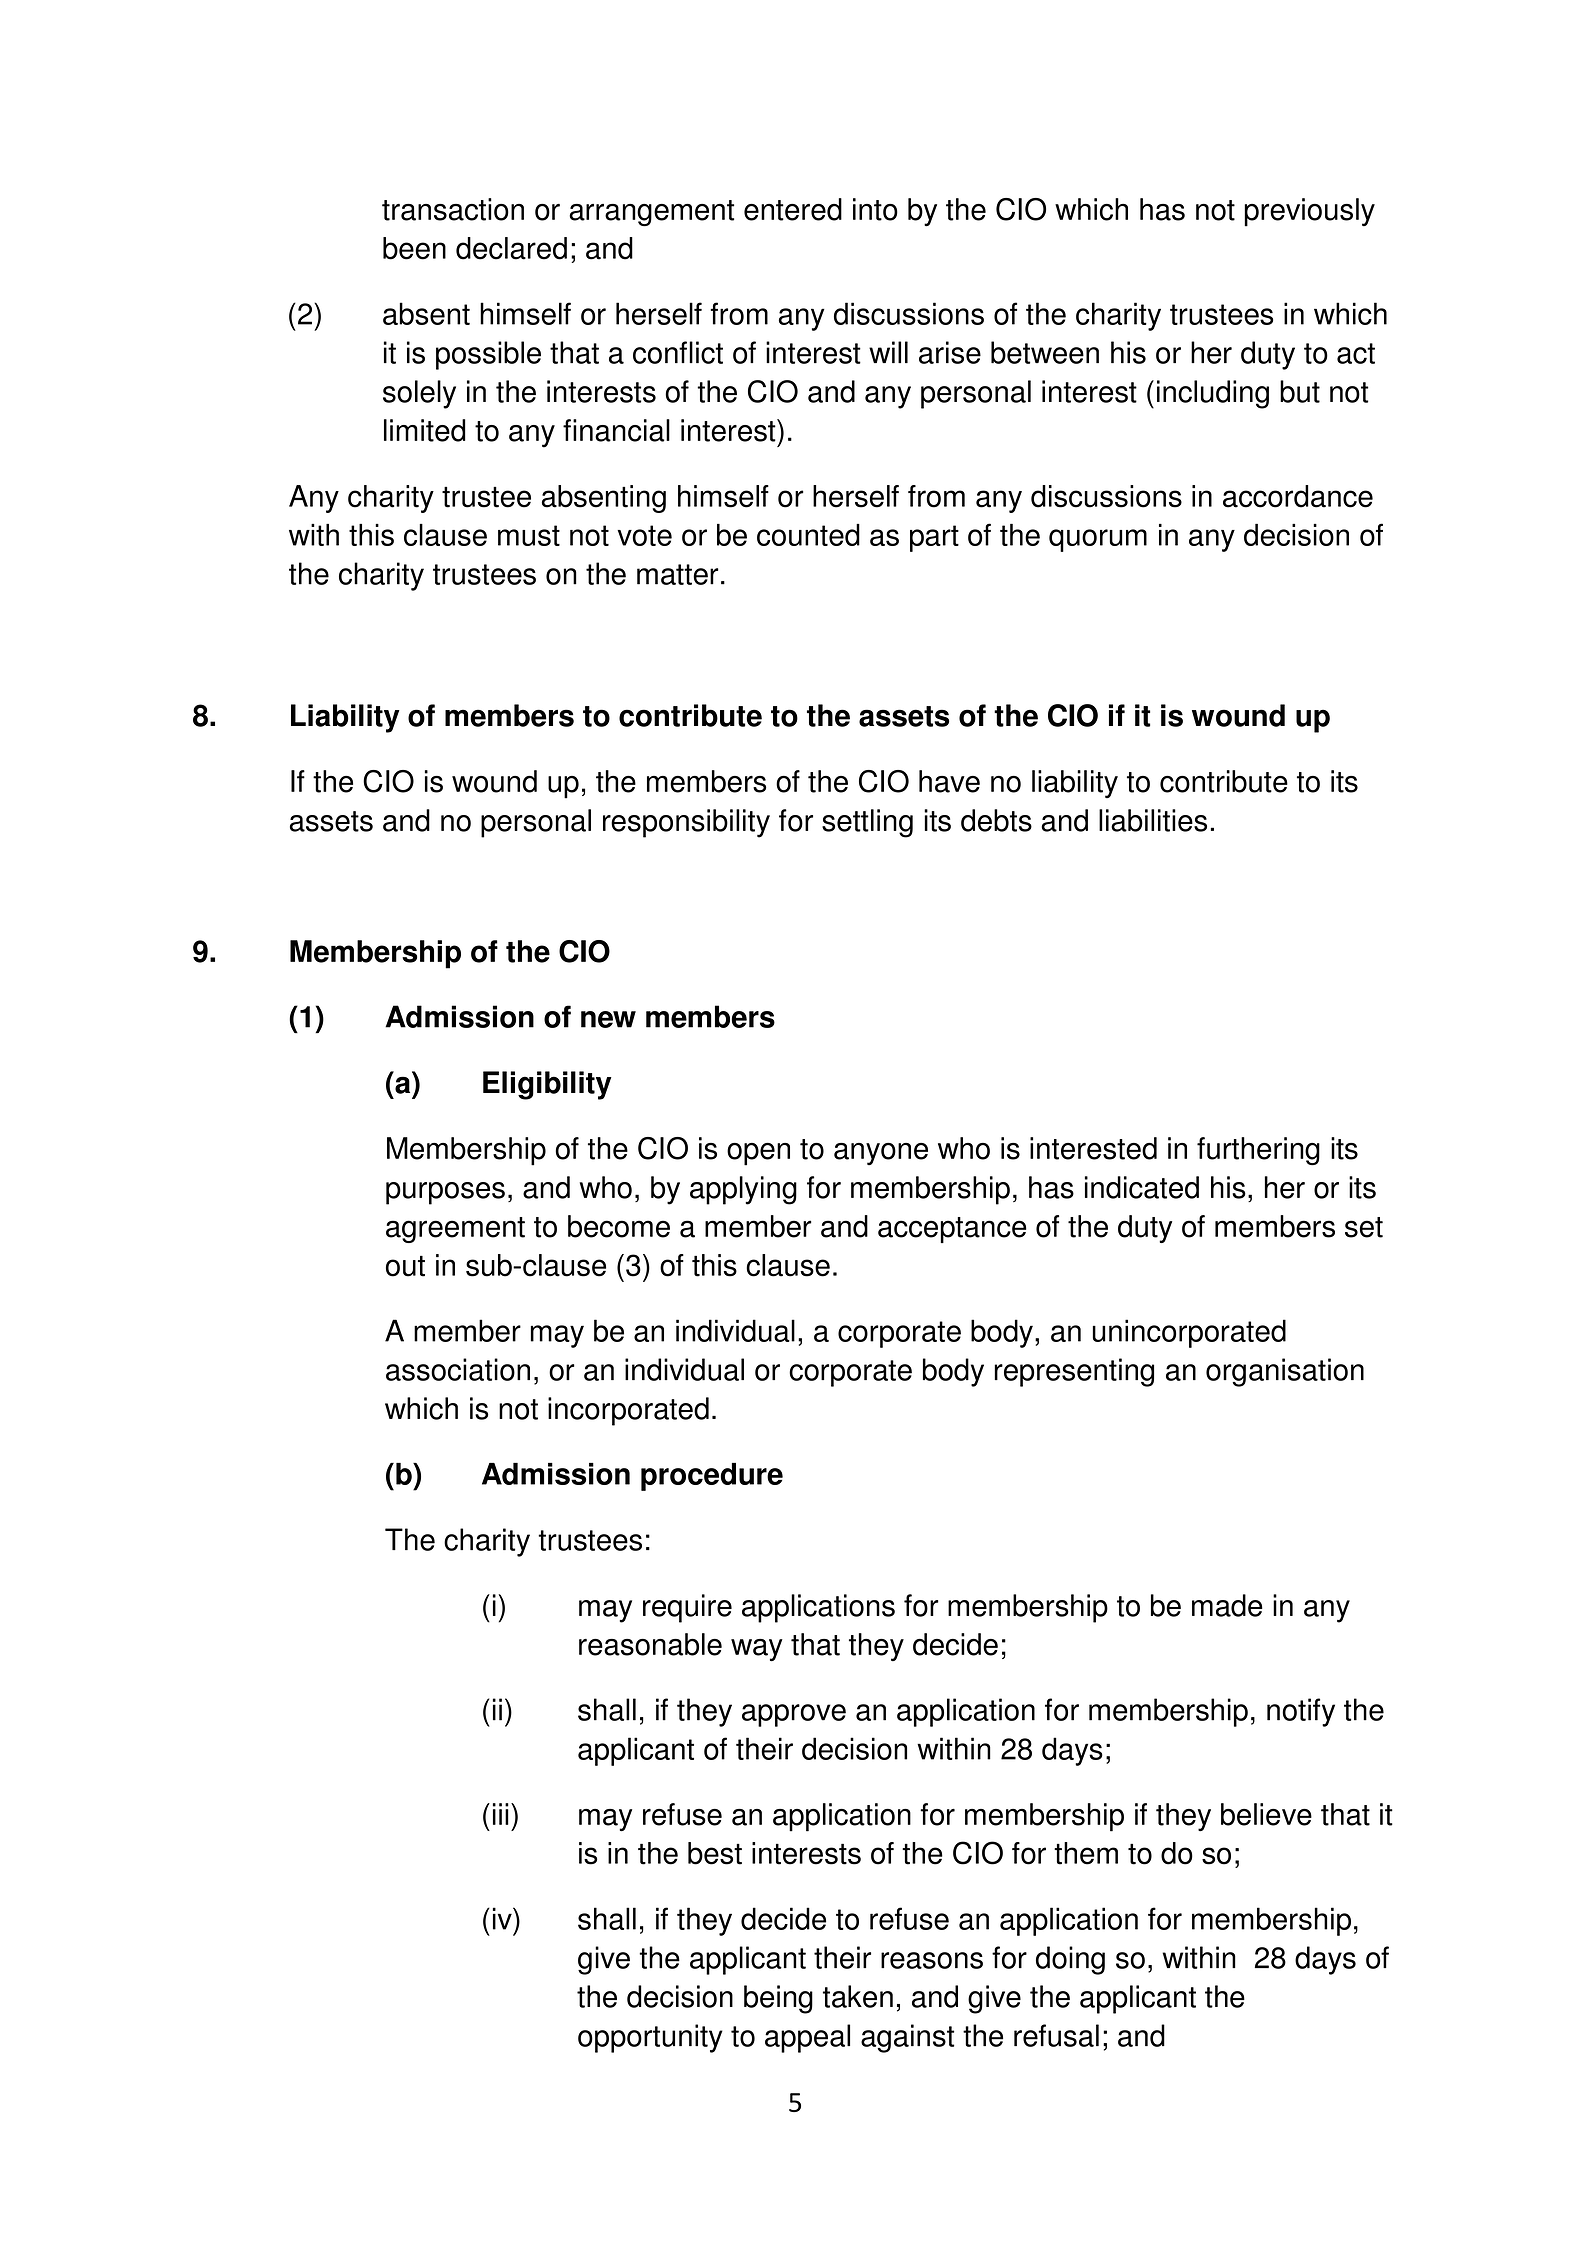  I want to click on opportunity, so click(650, 2038).
